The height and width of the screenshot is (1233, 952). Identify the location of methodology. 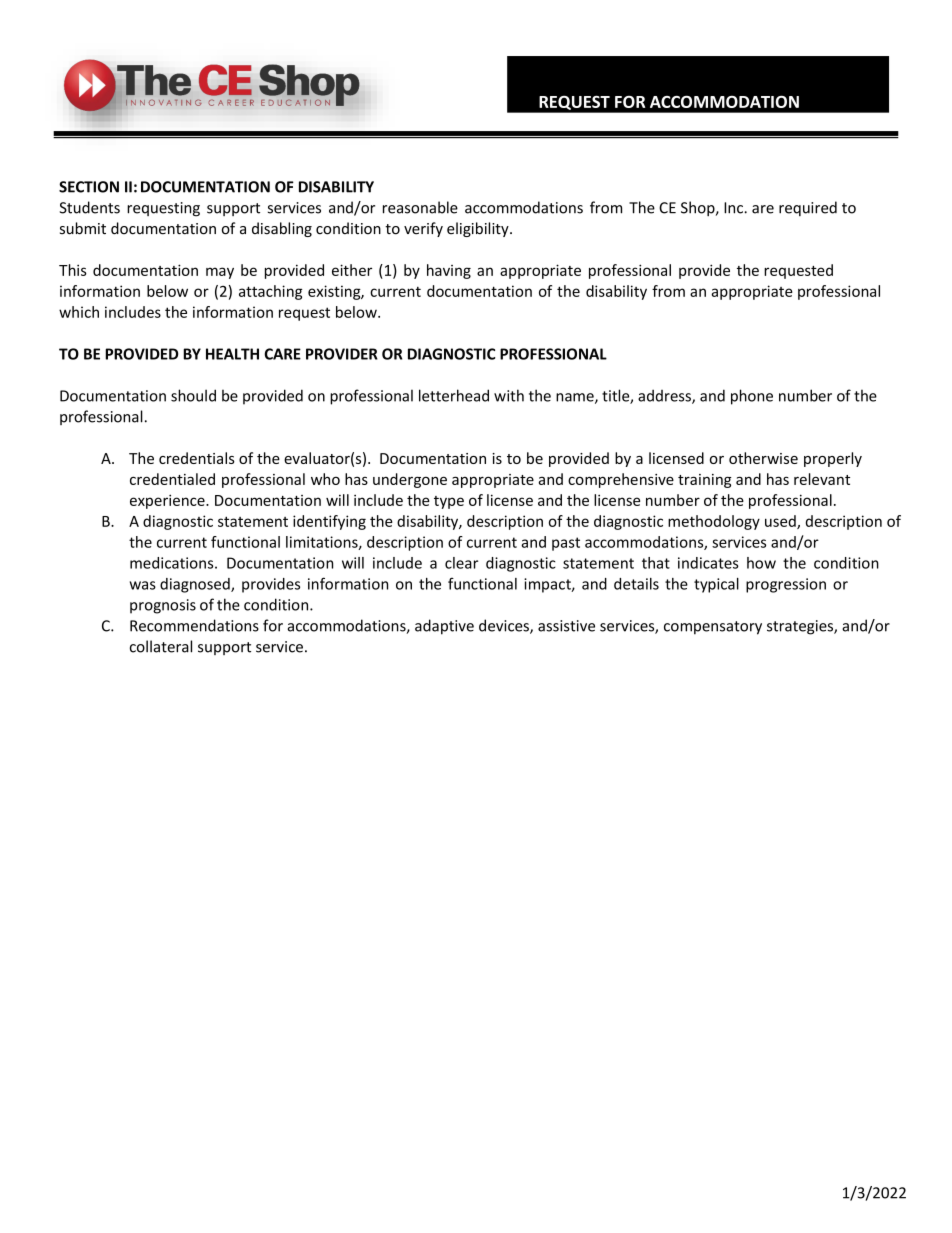
(714, 522).
